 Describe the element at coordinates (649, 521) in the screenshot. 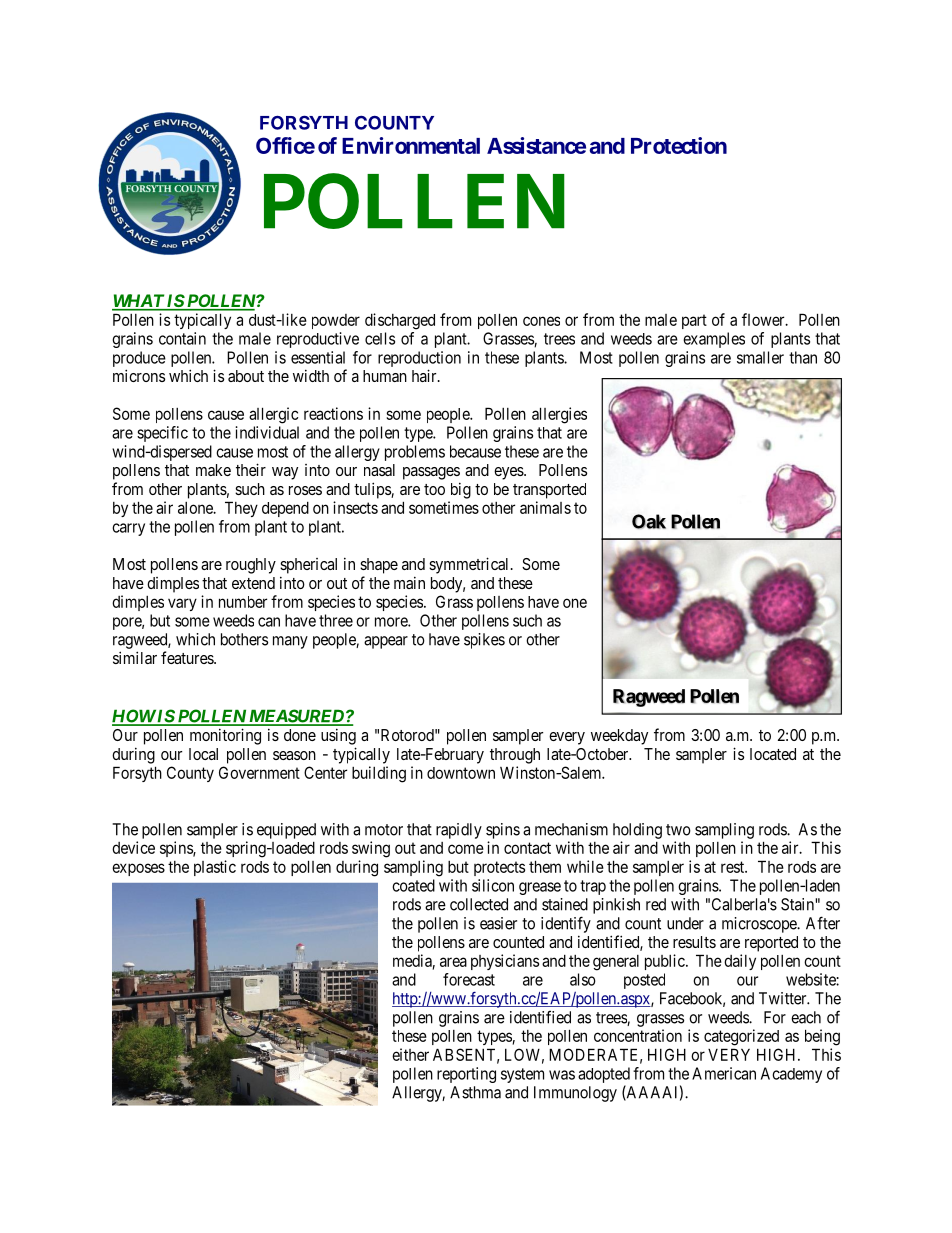

I see `Oak` at that location.
